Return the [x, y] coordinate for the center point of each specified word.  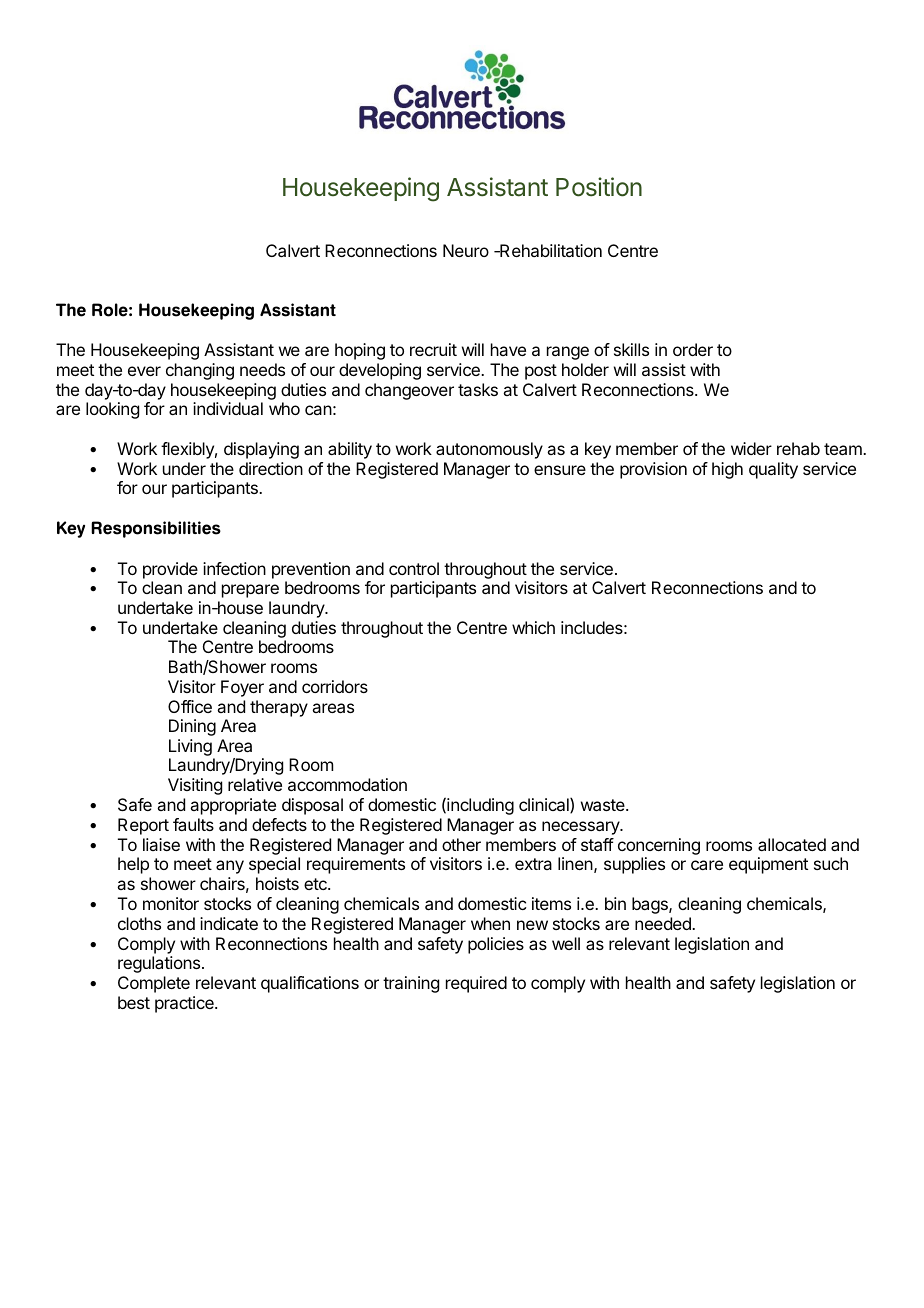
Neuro [466, 250]
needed [664, 923]
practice [185, 1004]
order [693, 349]
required [476, 984]
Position [599, 187]
